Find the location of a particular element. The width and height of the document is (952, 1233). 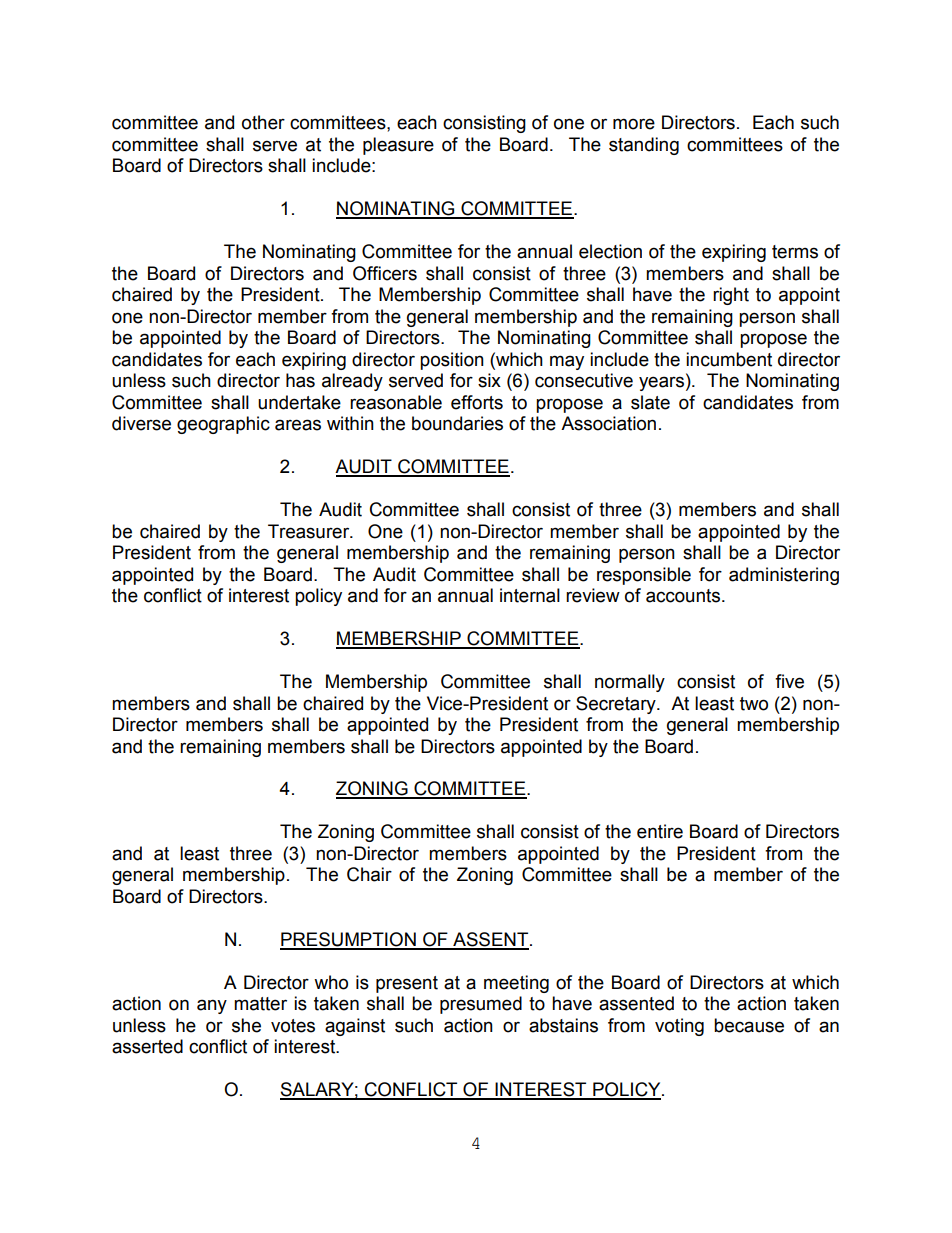

any is located at coordinates (212, 1006).
